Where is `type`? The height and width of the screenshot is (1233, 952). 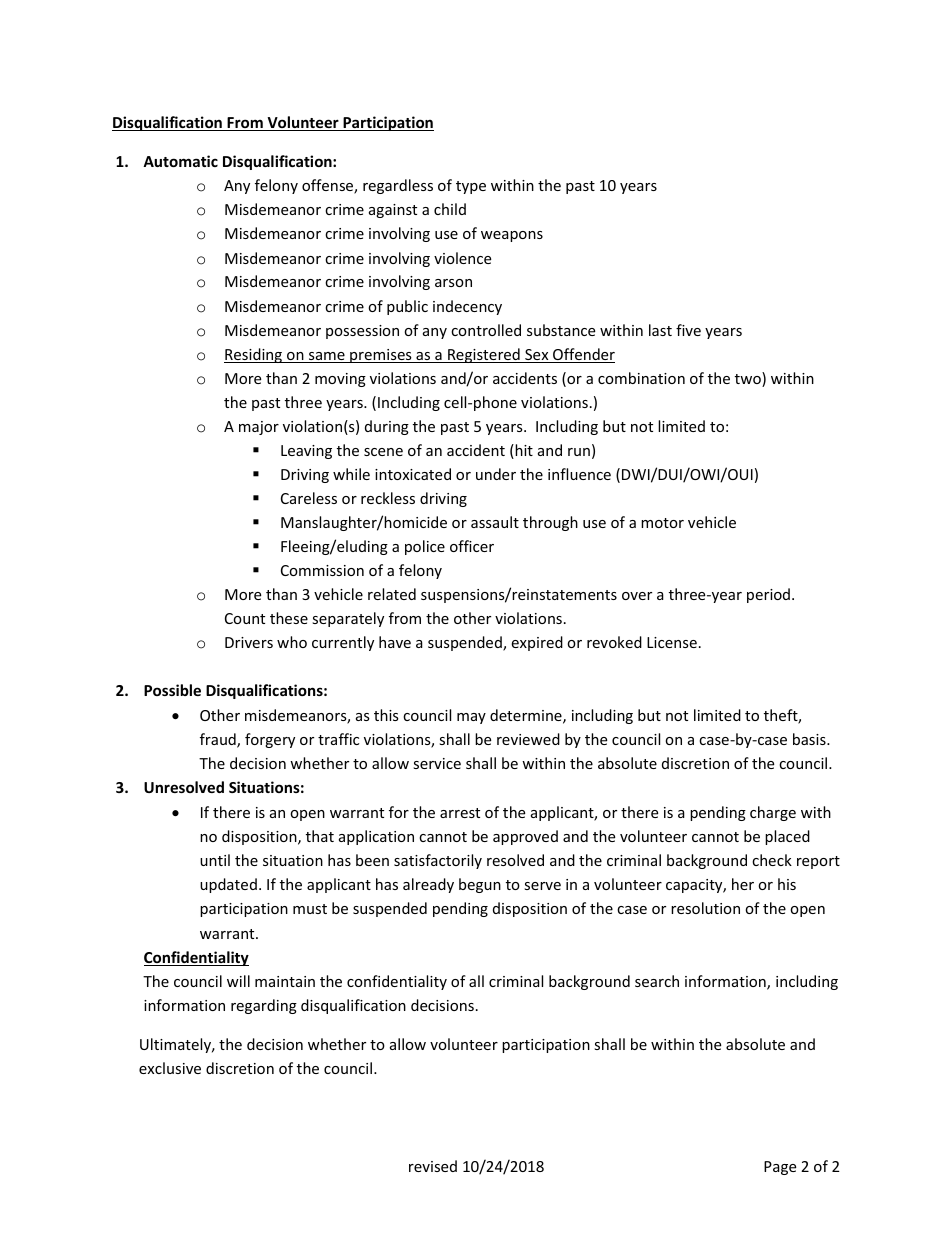
type is located at coordinates (471, 187).
